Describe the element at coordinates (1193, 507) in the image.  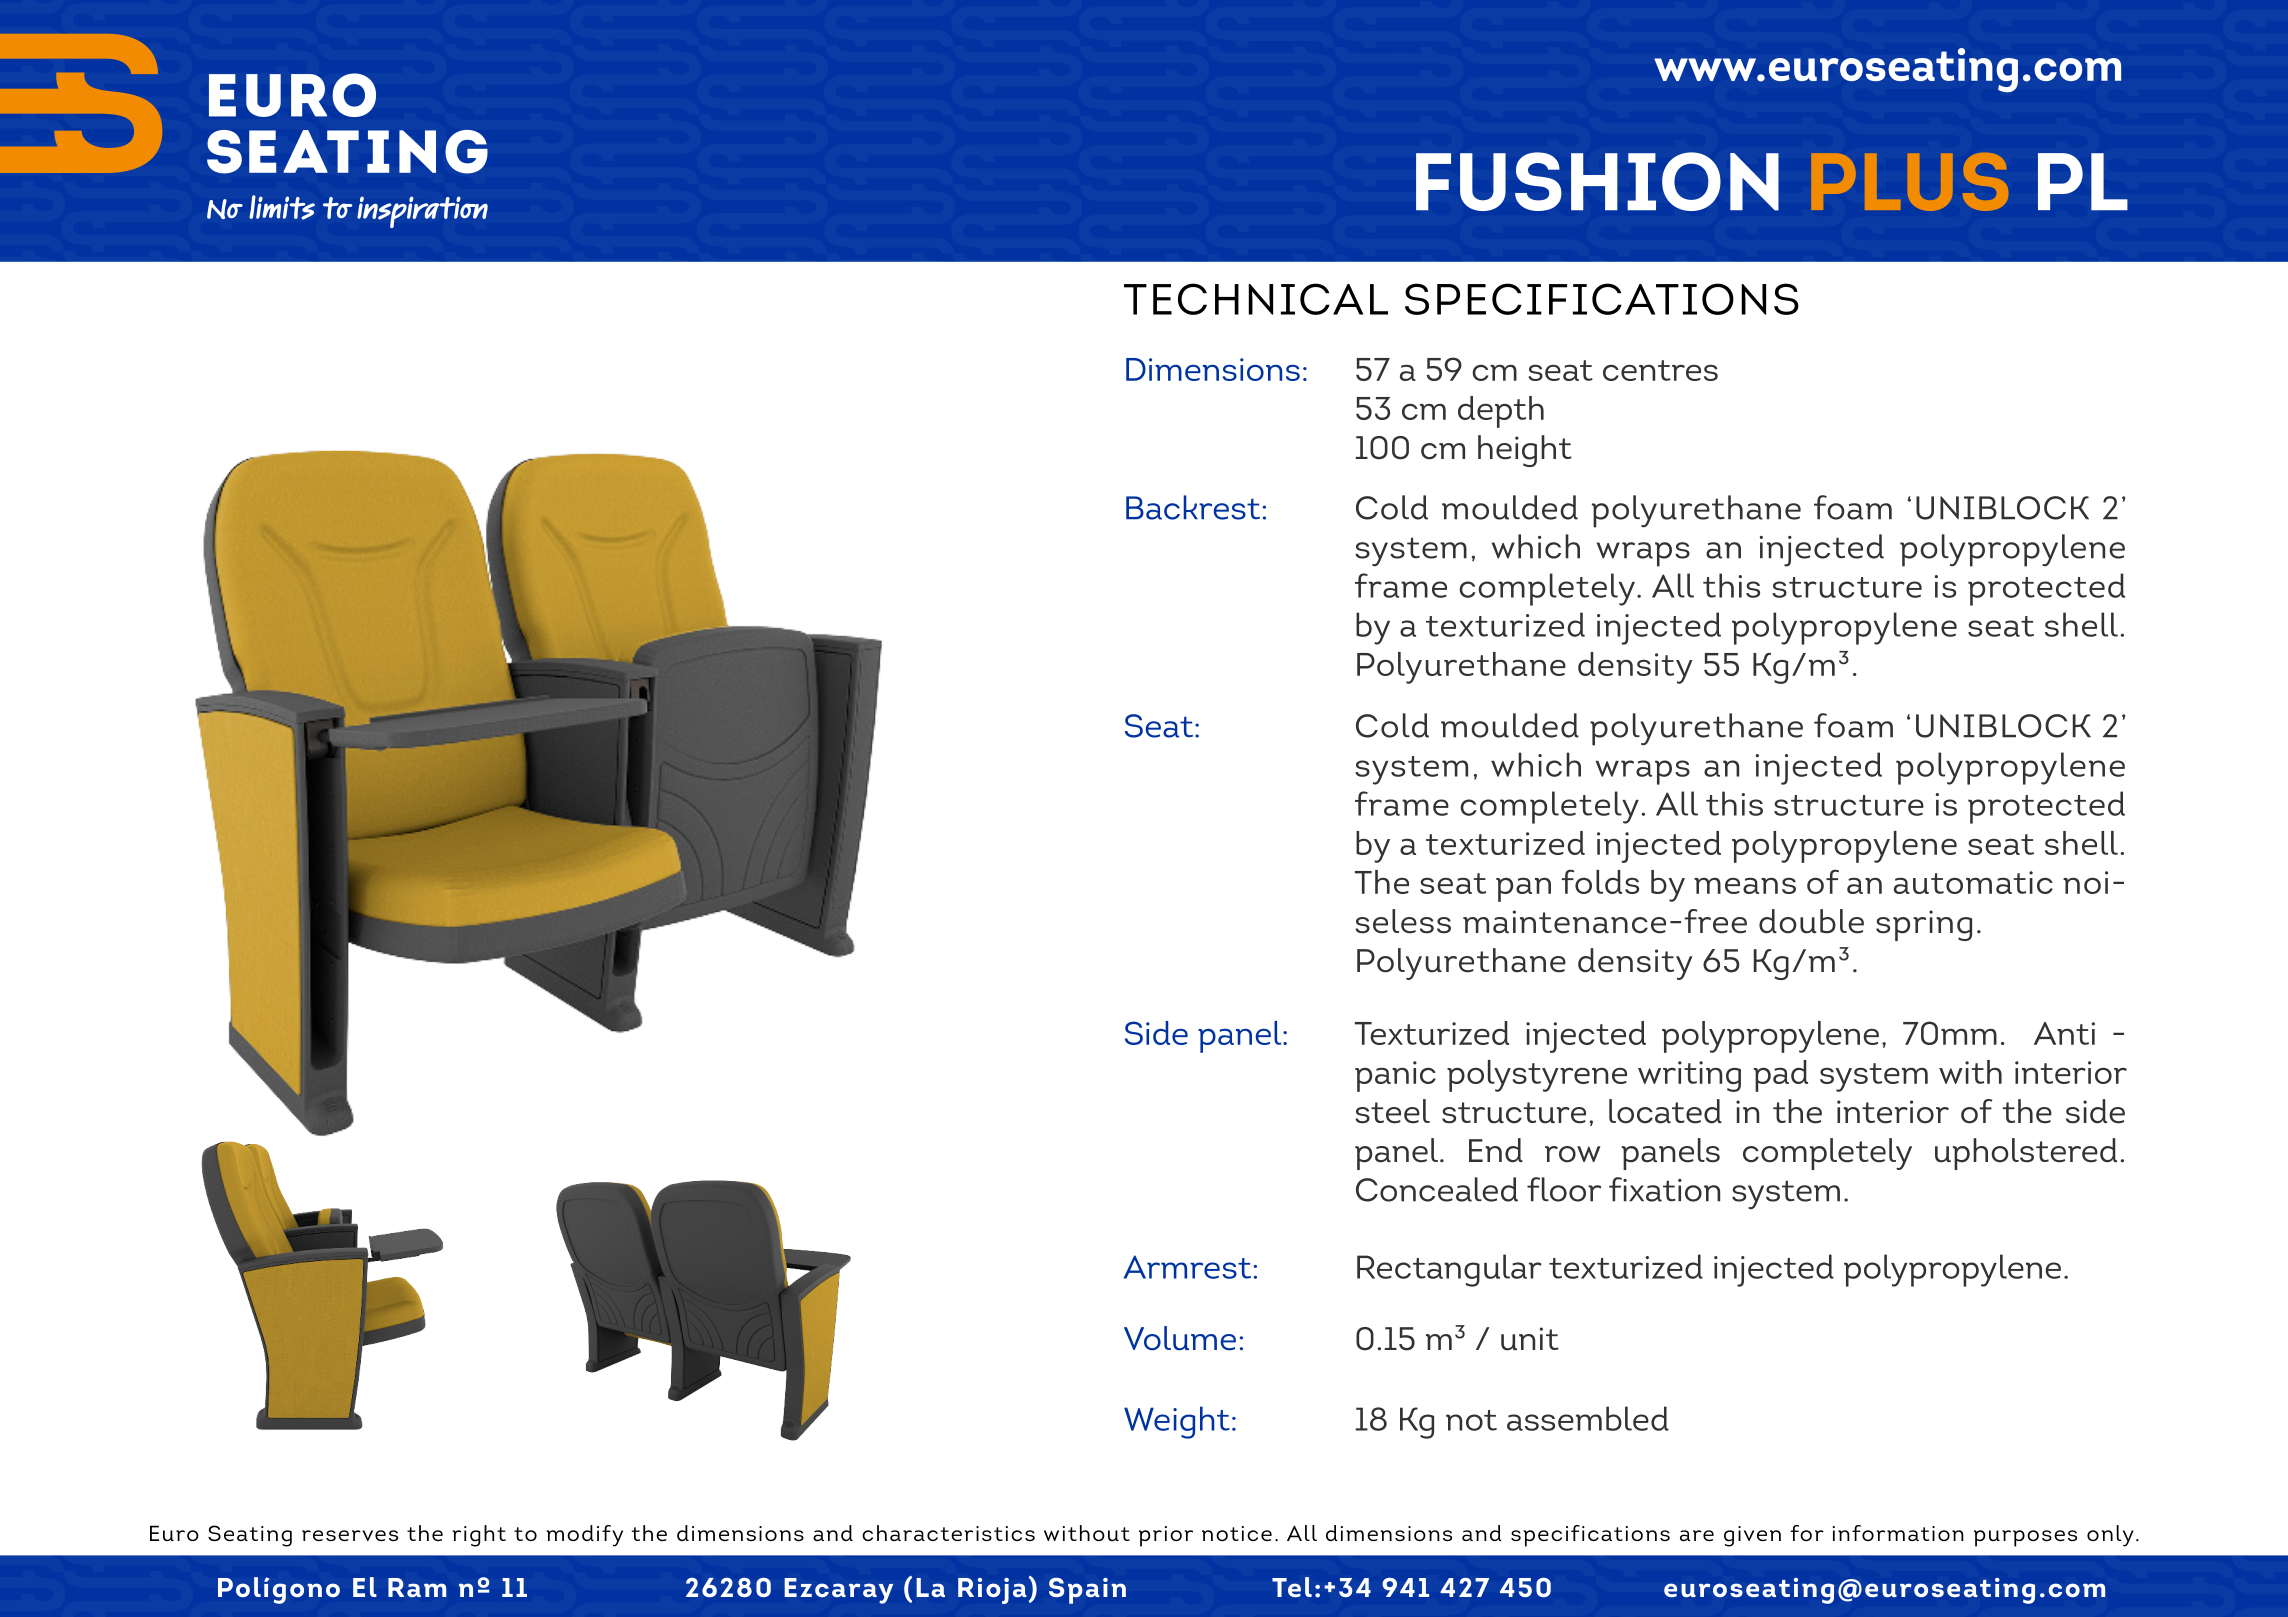
I see `Backrest` at that location.
